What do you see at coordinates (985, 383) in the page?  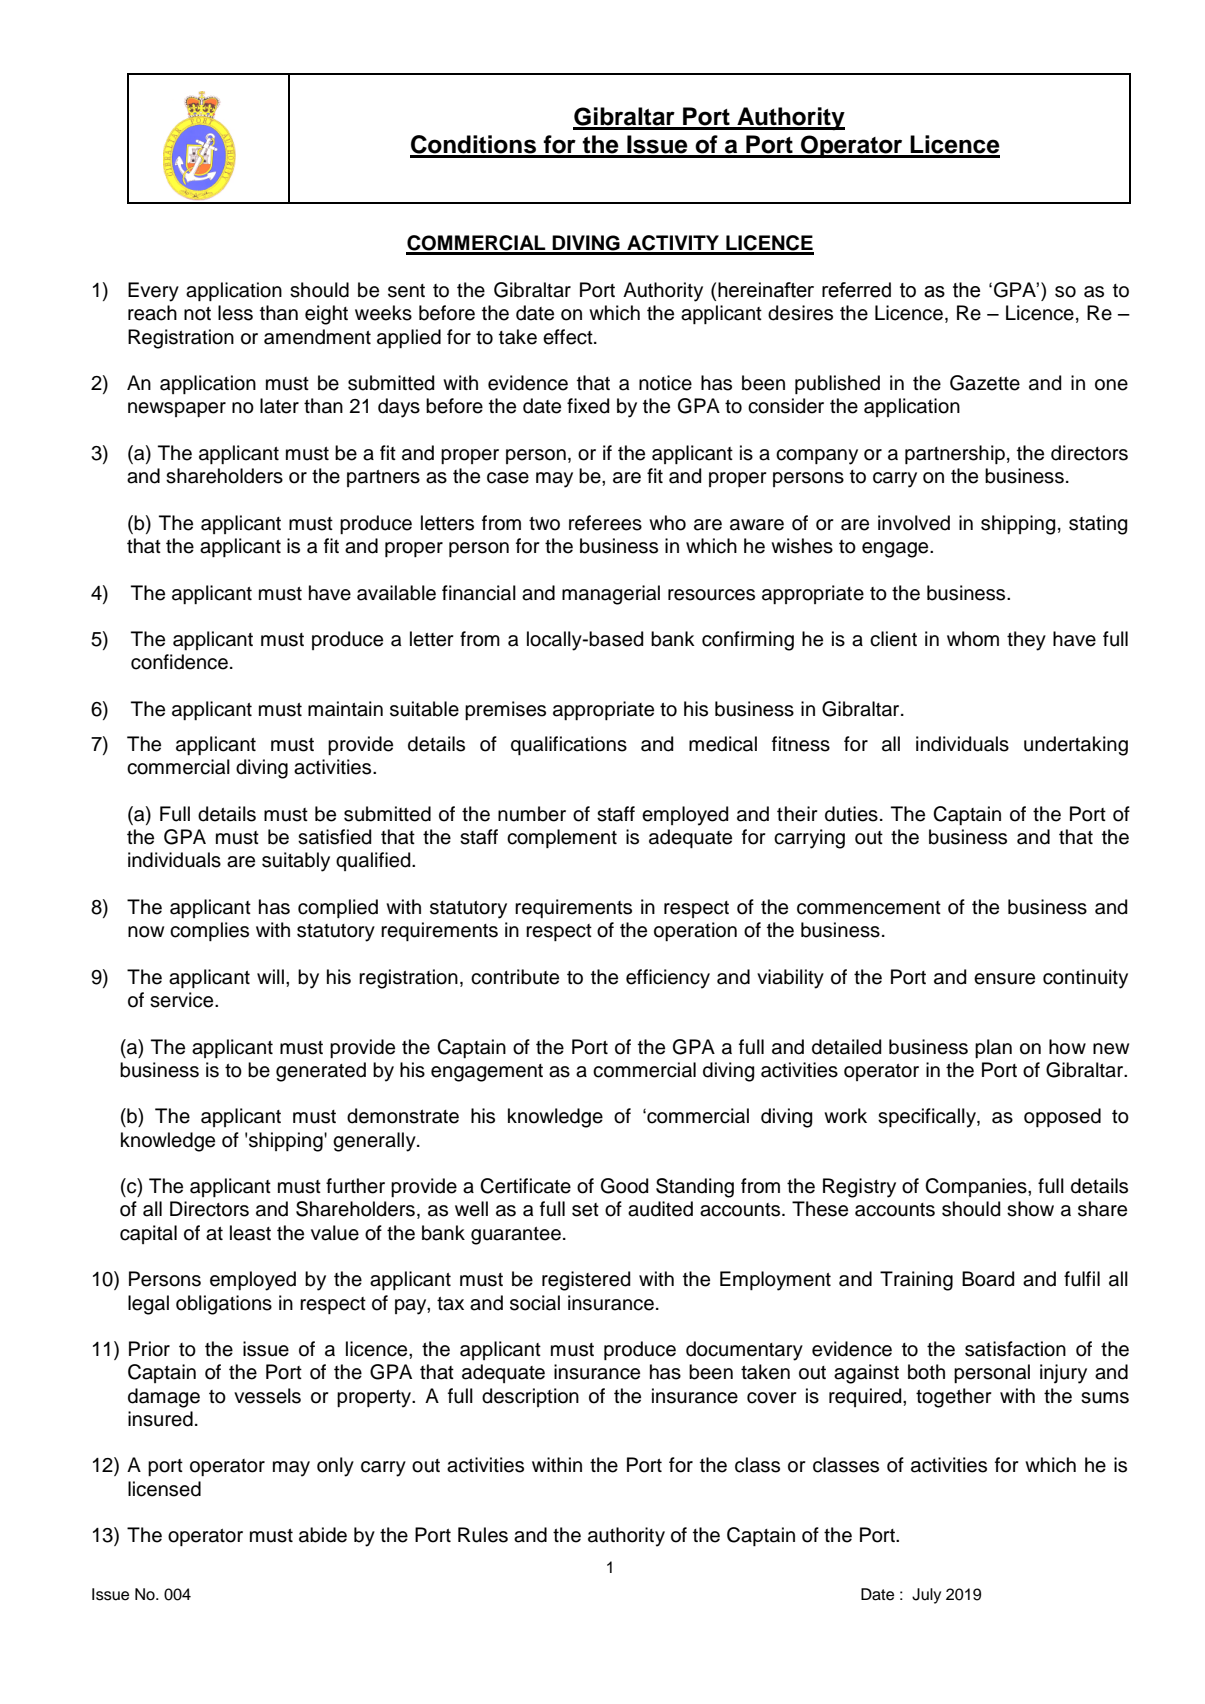 I see `Gazette` at bounding box center [985, 383].
